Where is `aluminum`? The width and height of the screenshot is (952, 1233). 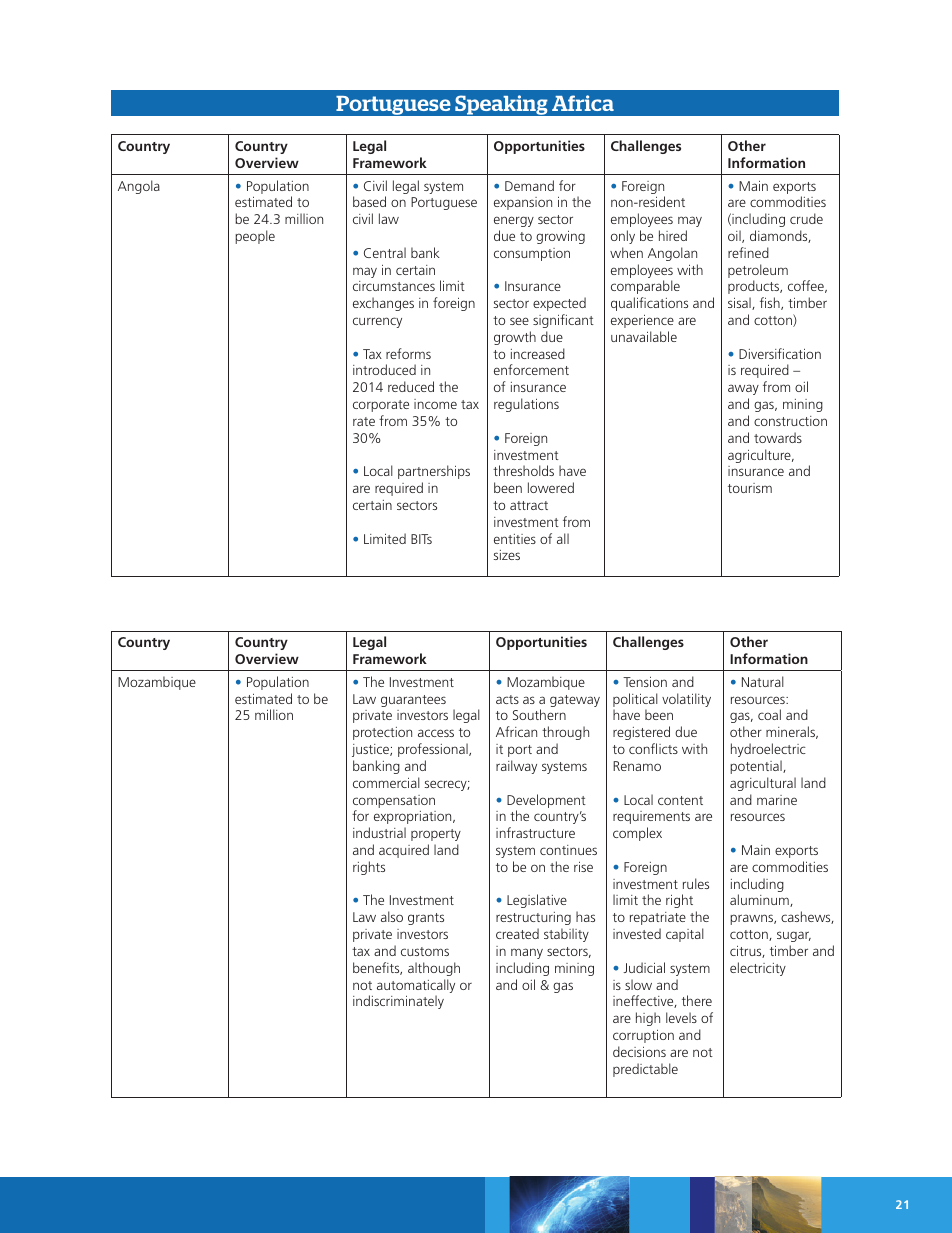 aluminum is located at coordinates (760, 900).
